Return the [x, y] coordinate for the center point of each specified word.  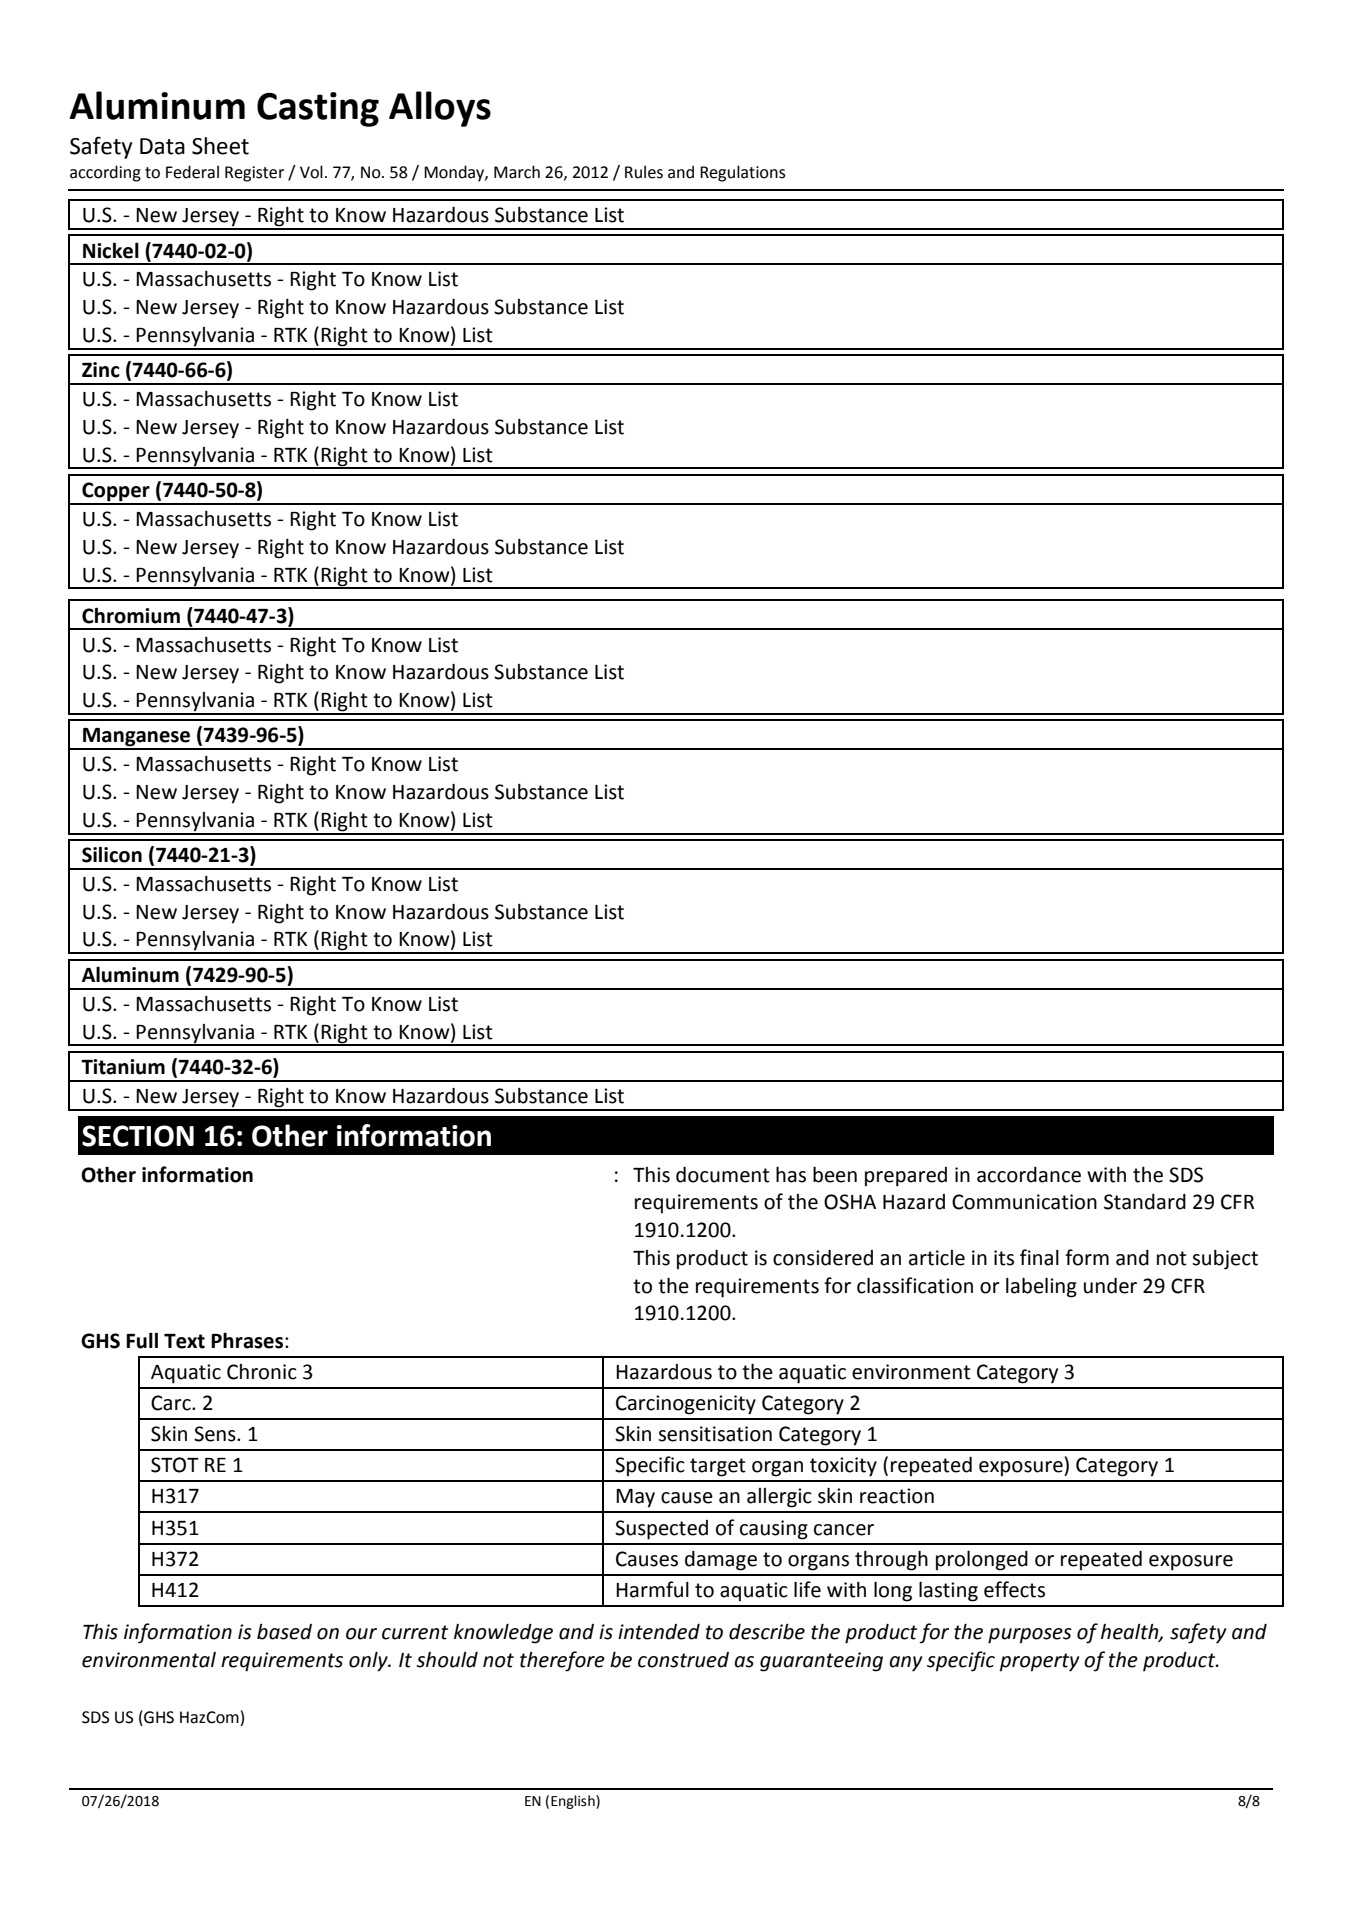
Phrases [247, 1340]
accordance [1029, 1175]
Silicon [112, 854]
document [723, 1175]
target [718, 1467]
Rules [644, 172]
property [1039, 1662]
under [1110, 1286]
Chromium [131, 615]
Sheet [220, 146]
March [517, 172]
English [574, 1802]
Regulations [742, 173]
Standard [1145, 1202]
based [284, 1632]
